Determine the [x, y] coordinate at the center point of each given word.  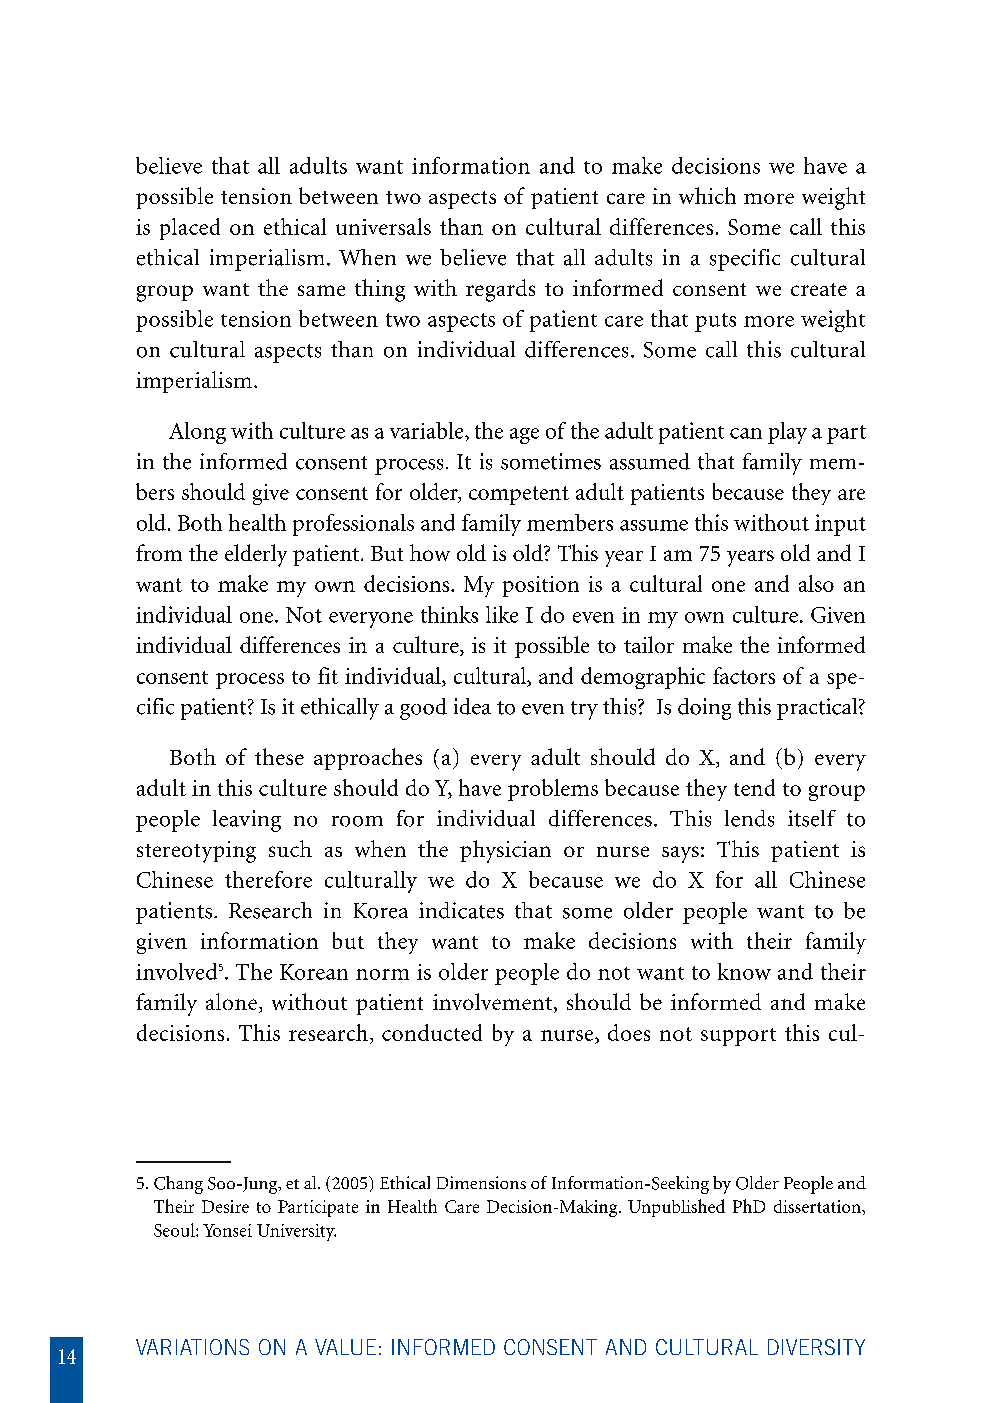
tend [754, 787]
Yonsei [227, 1230]
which [707, 195]
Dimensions [481, 1182]
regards [500, 290]
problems [553, 790]
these [279, 756]
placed [190, 229]
